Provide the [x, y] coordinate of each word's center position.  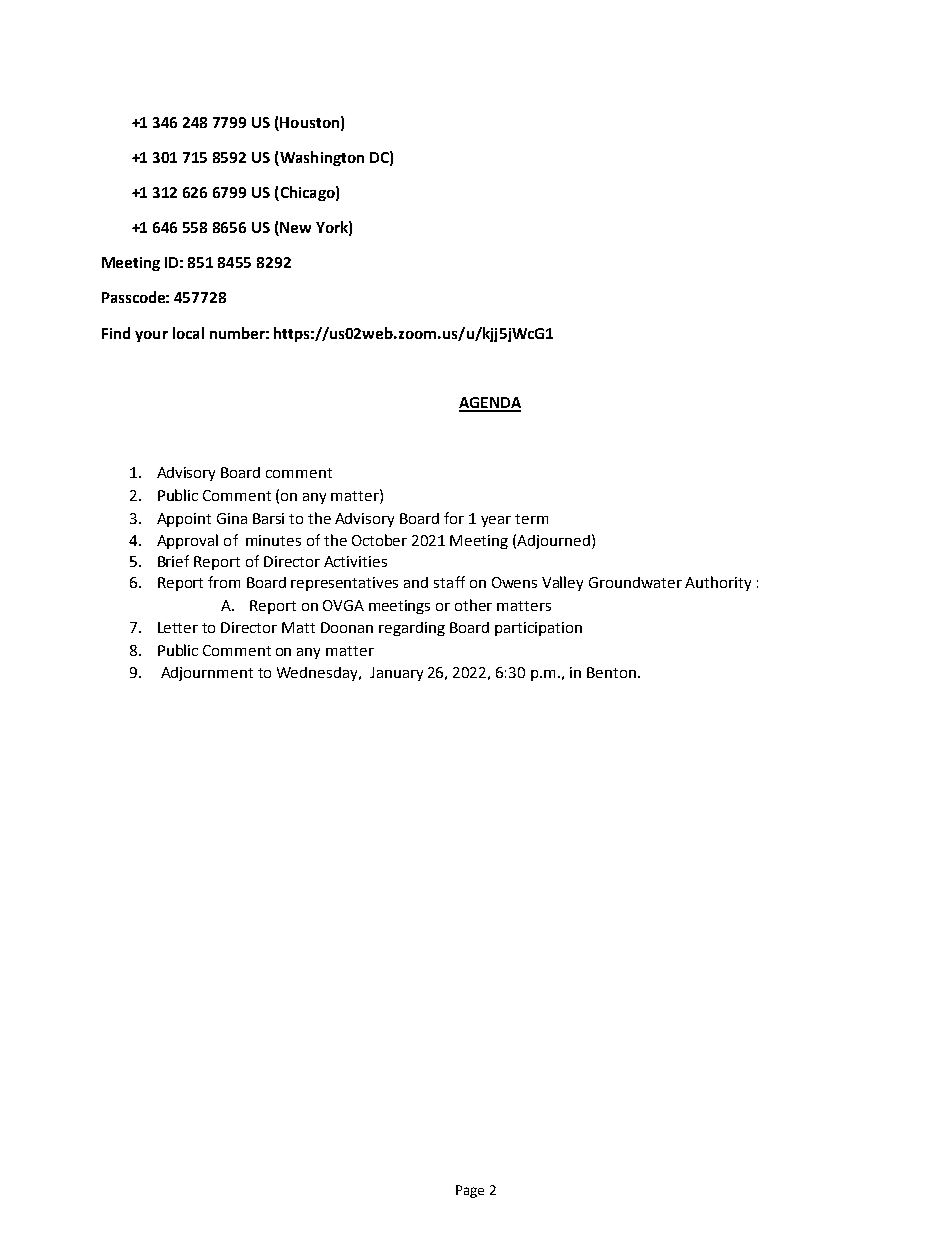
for [454, 518]
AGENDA [490, 404]
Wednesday [318, 674]
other [473, 605]
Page [470, 1191]
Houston [309, 122]
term [531, 519]
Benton [611, 672]
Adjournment [207, 674]
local [188, 333]
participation [538, 629]
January [396, 674]
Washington [321, 158]
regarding [412, 629]
